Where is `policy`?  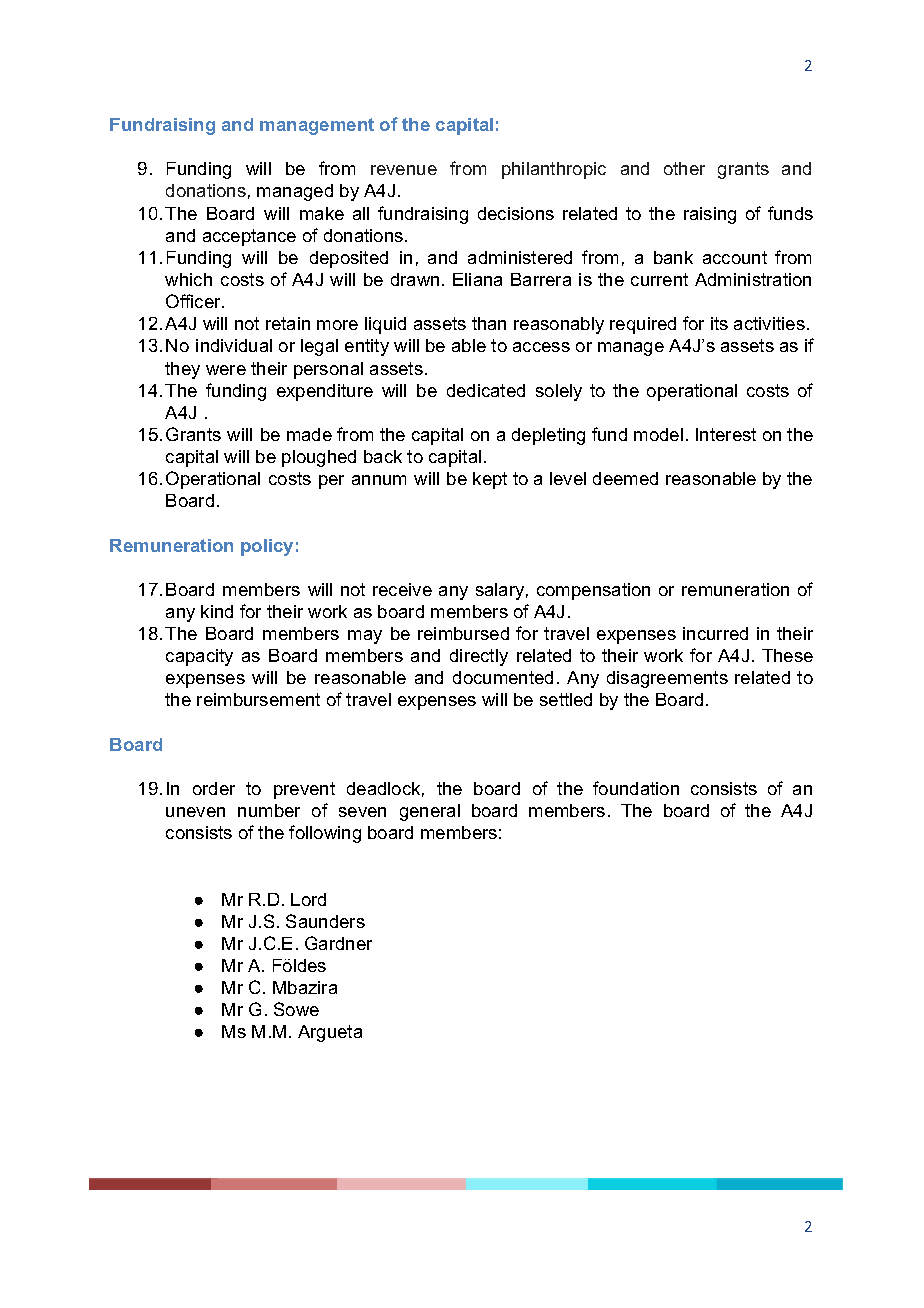
policy is located at coordinates (267, 547).
